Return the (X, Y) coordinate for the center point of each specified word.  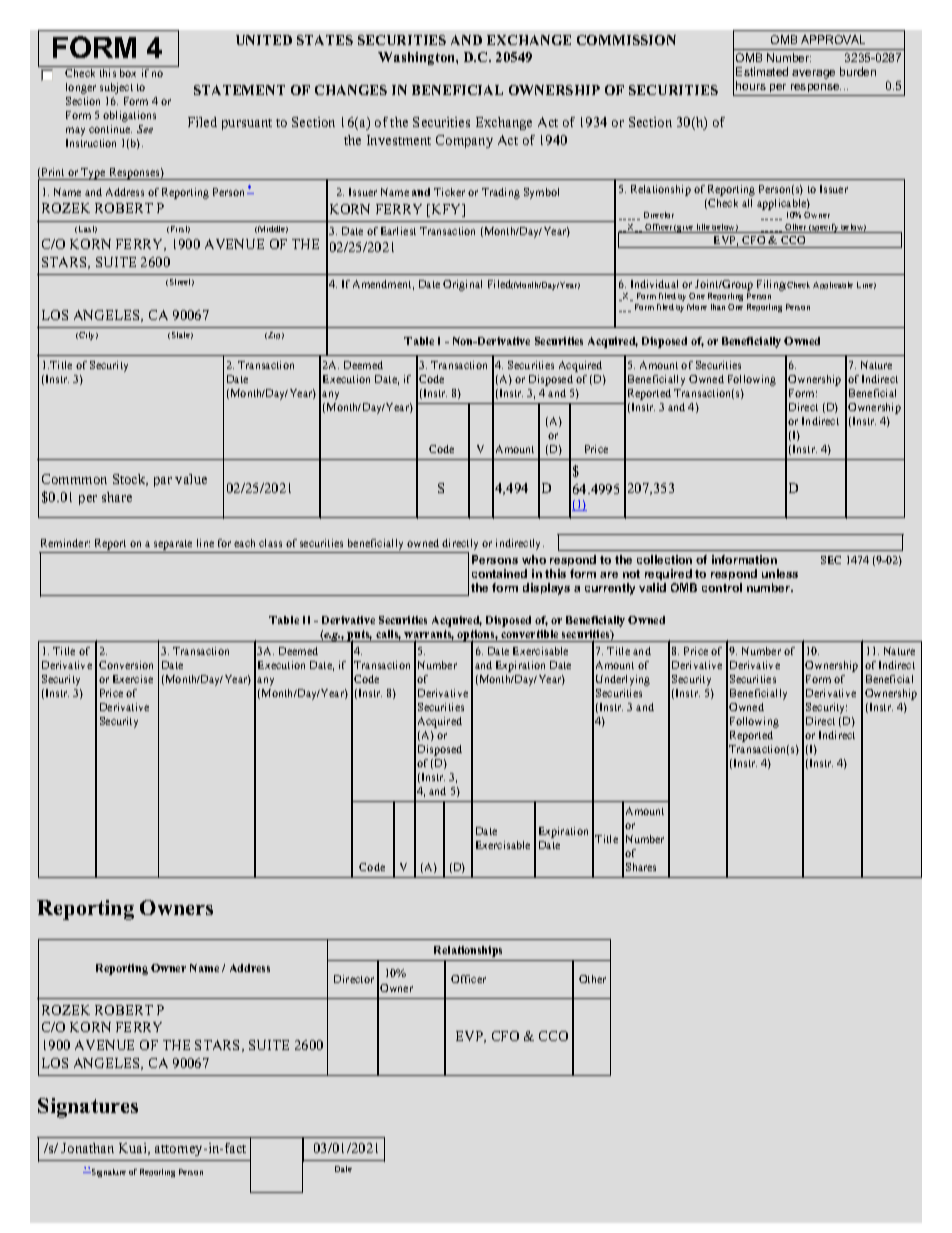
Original (462, 285)
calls (388, 635)
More (697, 307)
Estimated (762, 71)
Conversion (126, 665)
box (128, 73)
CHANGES (351, 90)
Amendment (383, 285)
